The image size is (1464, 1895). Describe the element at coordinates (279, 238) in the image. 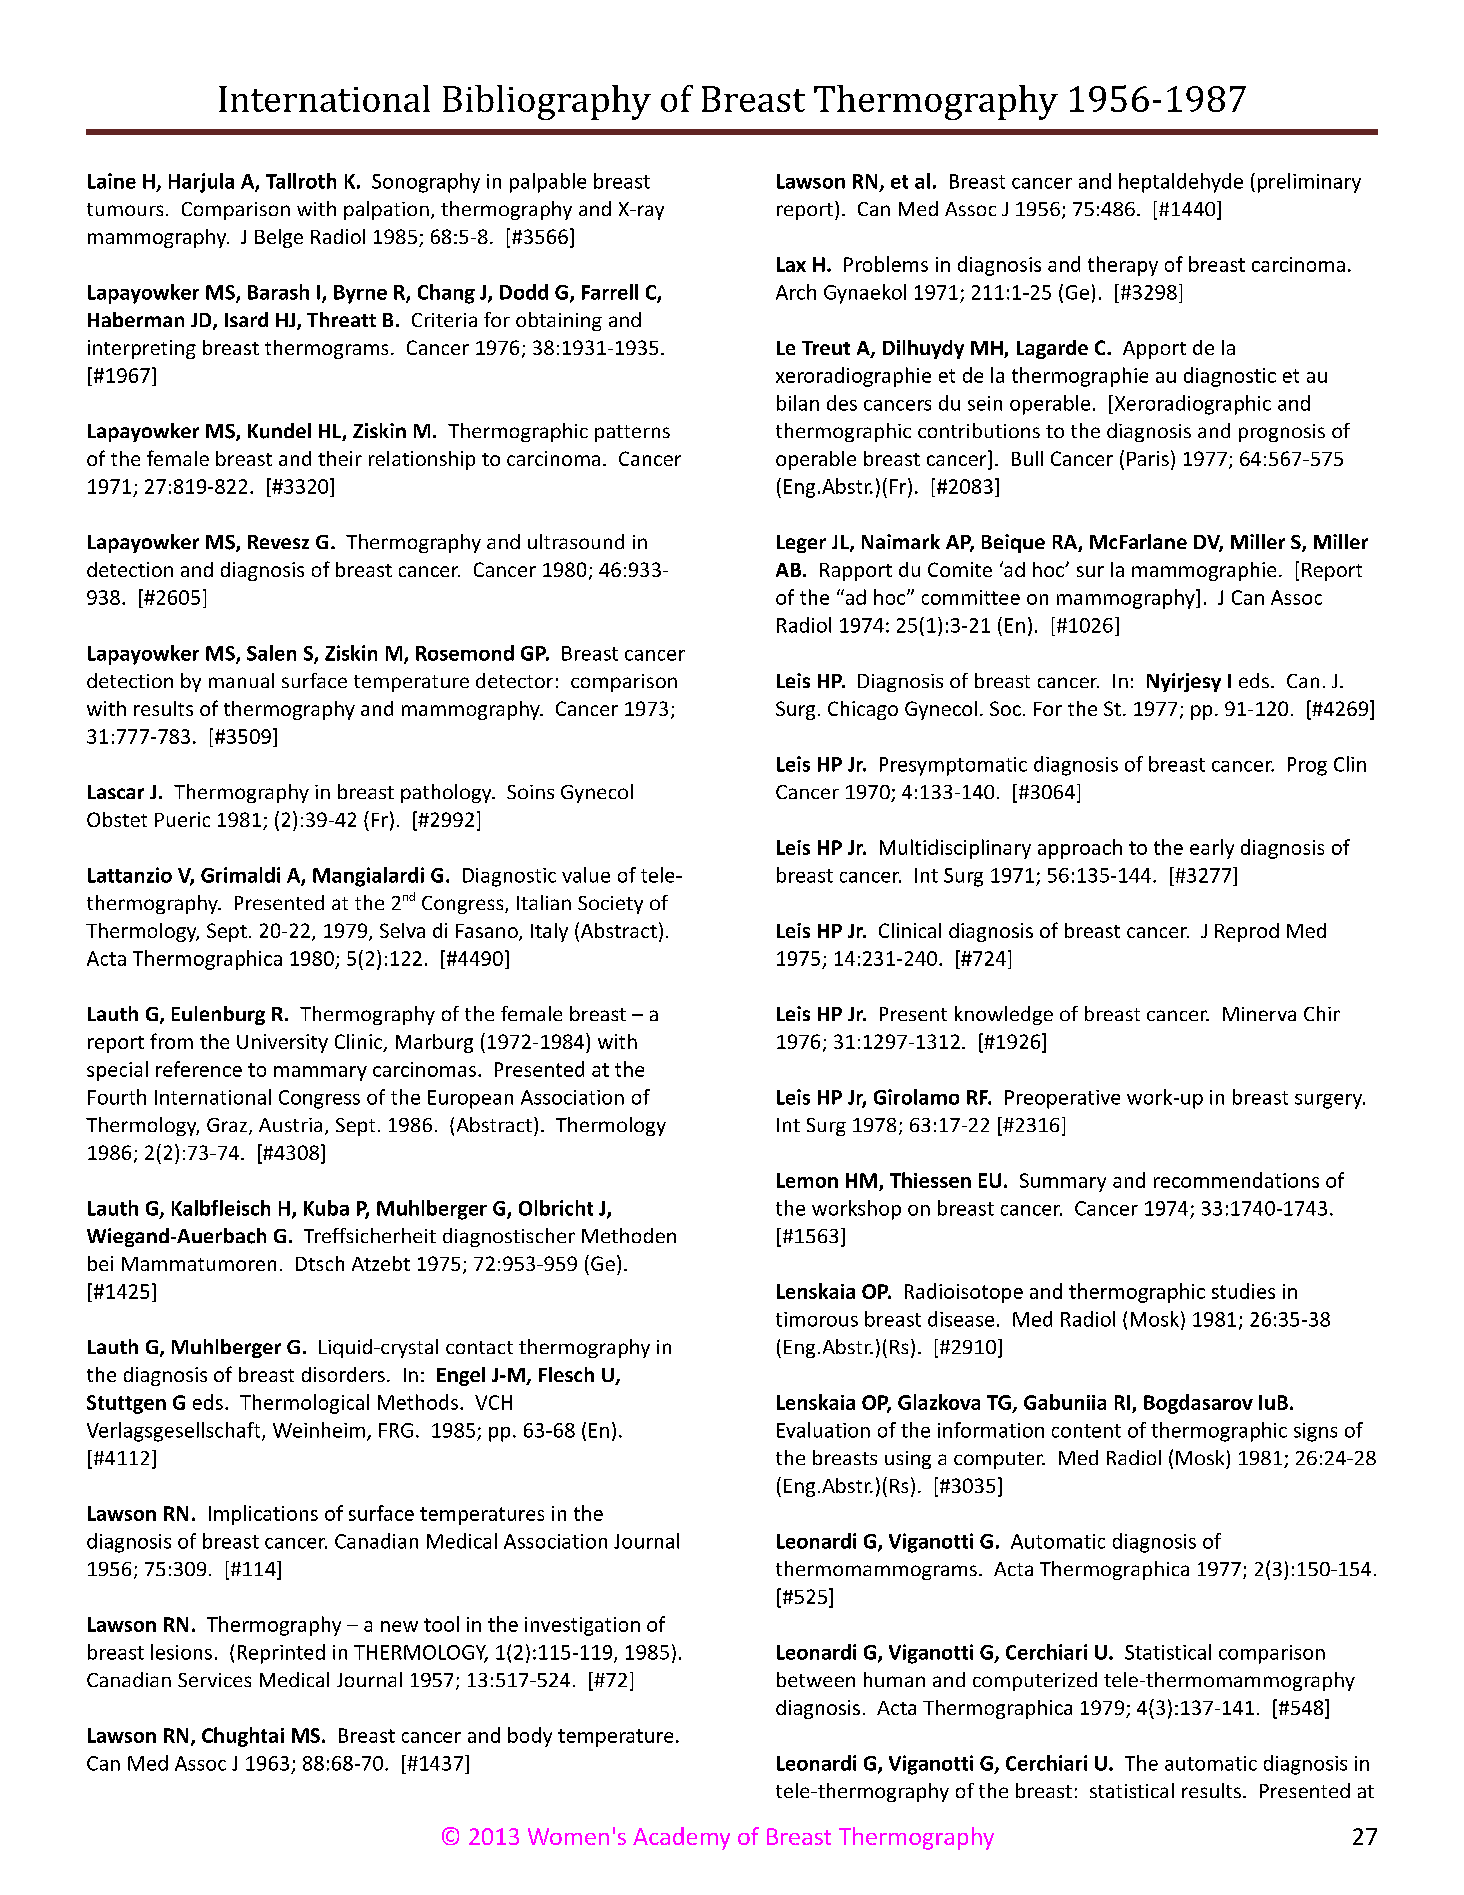

I see `Belge` at that location.
